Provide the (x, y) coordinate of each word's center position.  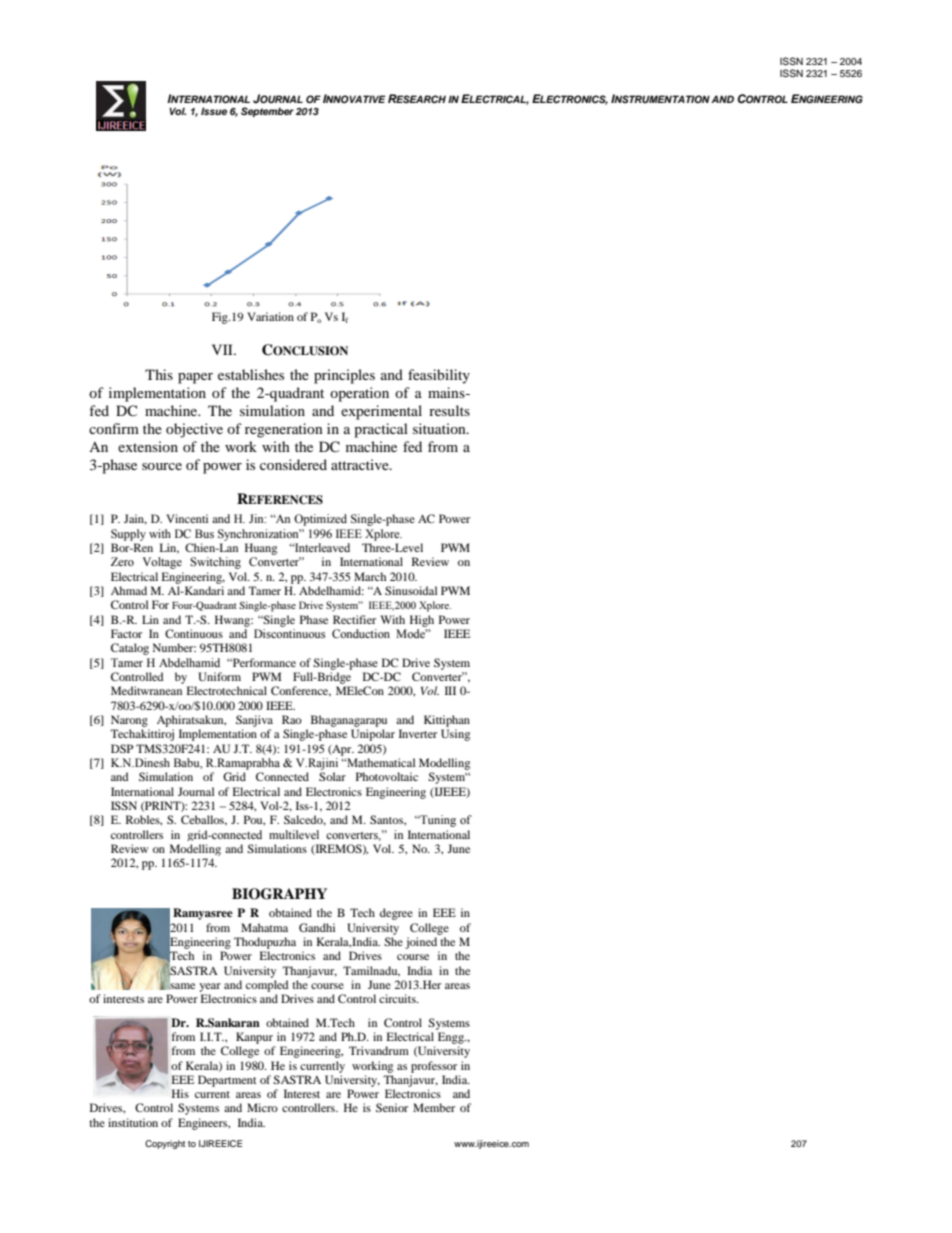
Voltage (162, 563)
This (159, 374)
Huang (261, 549)
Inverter (418, 733)
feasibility (439, 376)
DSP (122, 748)
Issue (214, 111)
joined (421, 943)
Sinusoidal (411, 590)
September (267, 112)
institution (133, 1122)
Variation (270, 316)
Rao (292, 719)
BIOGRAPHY (279, 894)
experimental (381, 412)
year (210, 987)
